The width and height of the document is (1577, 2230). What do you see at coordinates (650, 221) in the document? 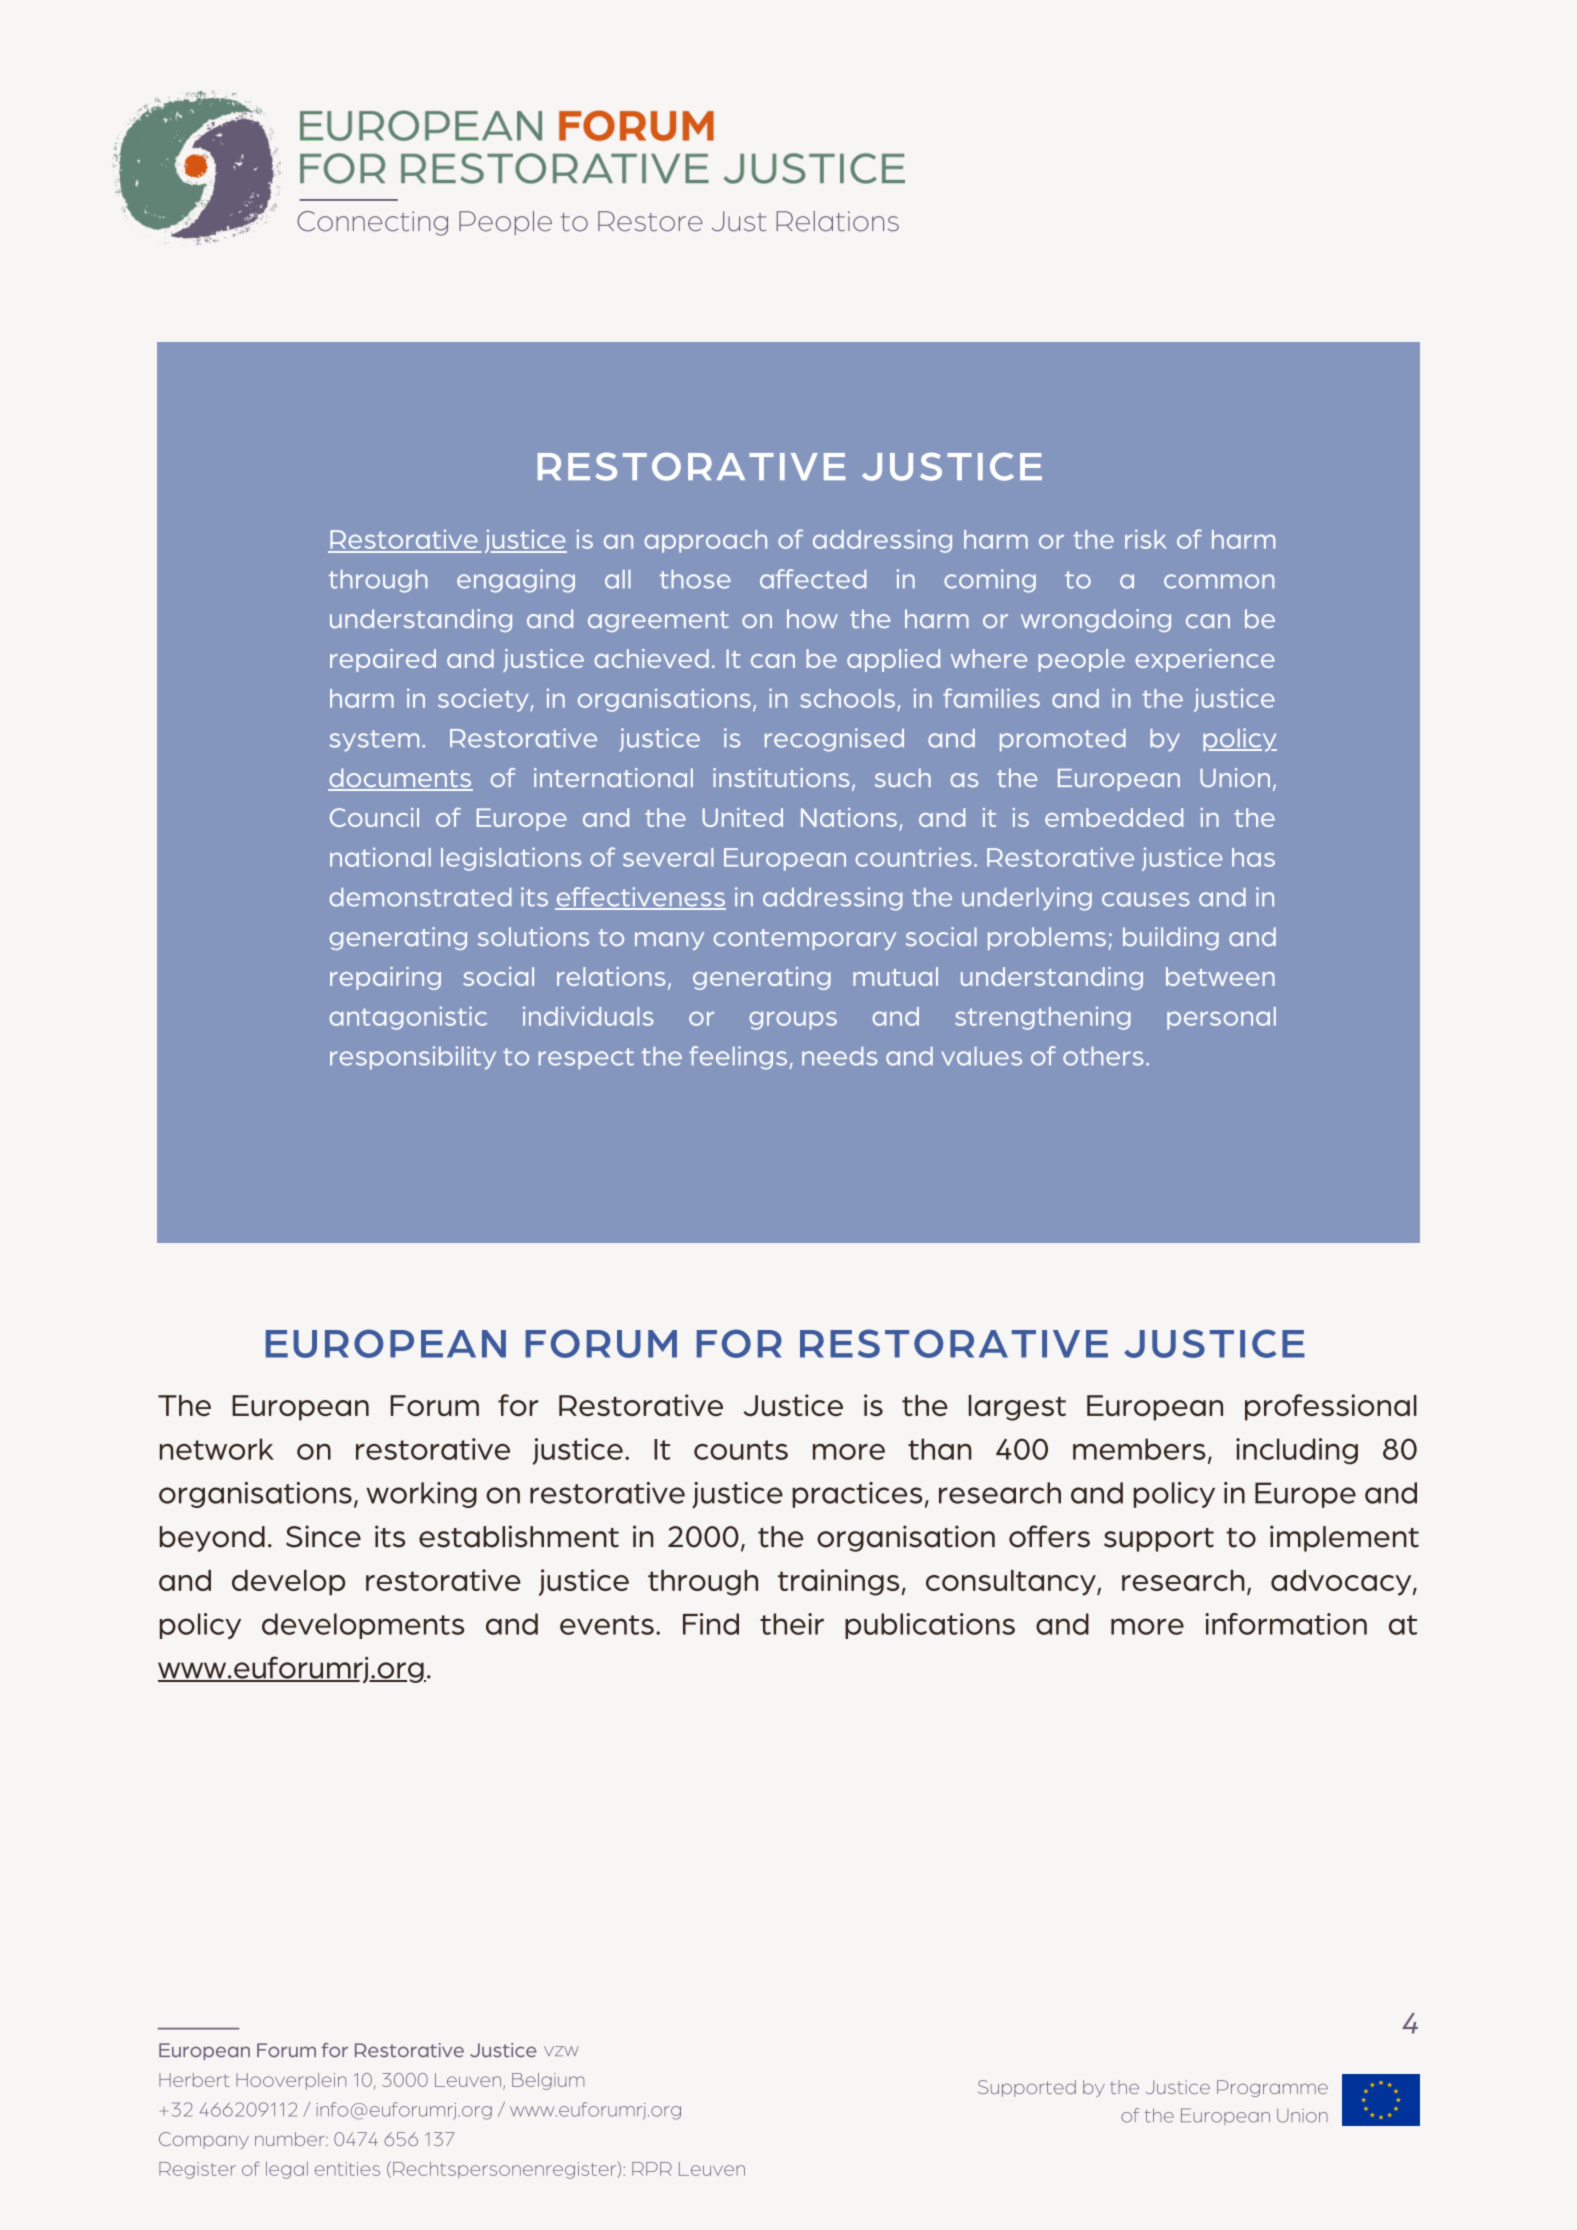
I see `Restore` at bounding box center [650, 221].
